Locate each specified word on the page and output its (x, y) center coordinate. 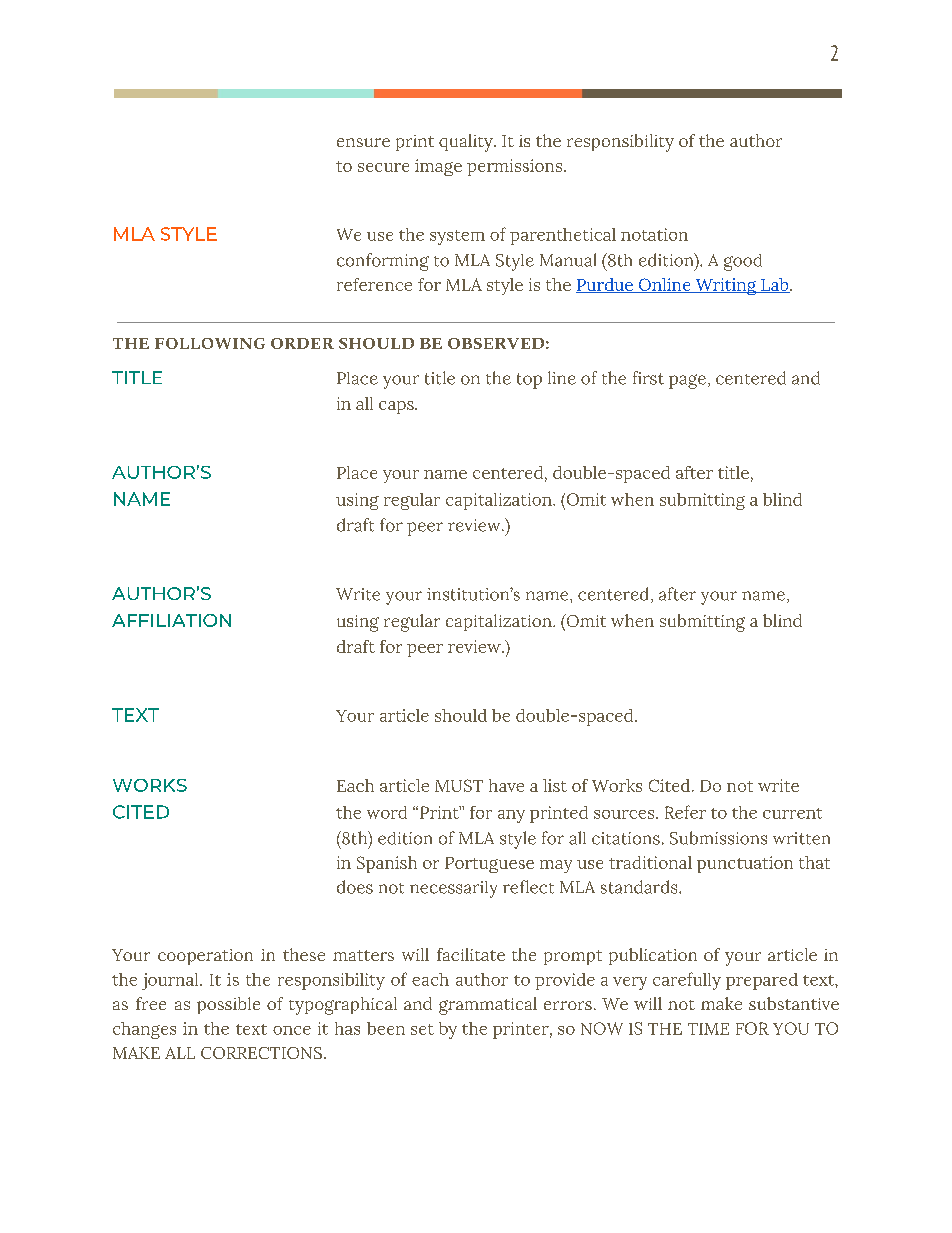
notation (654, 234)
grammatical (488, 1006)
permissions (516, 167)
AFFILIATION (171, 620)
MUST (459, 785)
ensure (363, 142)
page (687, 381)
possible (228, 1005)
